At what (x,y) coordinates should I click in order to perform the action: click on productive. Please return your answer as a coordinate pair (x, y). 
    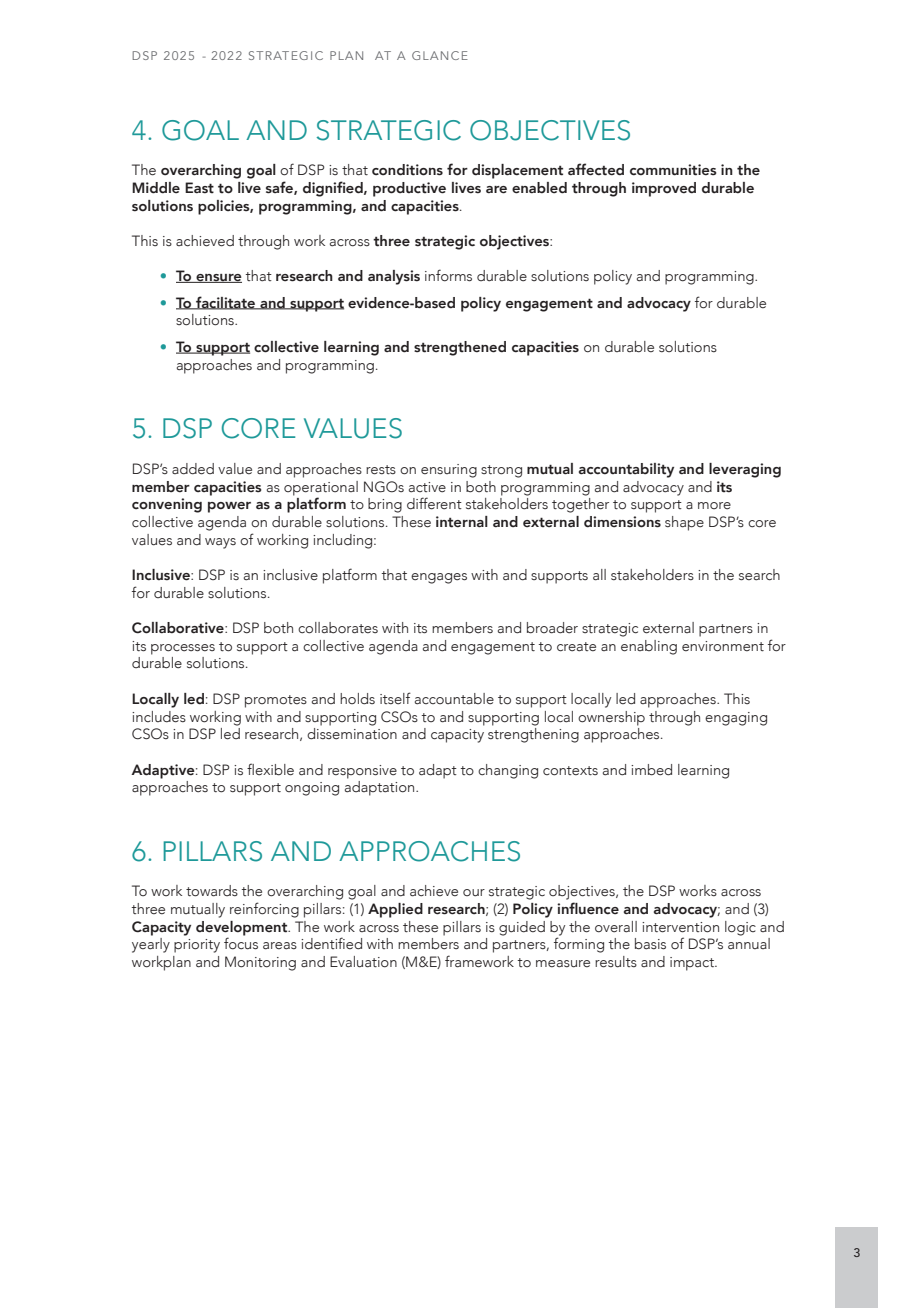
    Looking at the image, I should click on (409, 189).
